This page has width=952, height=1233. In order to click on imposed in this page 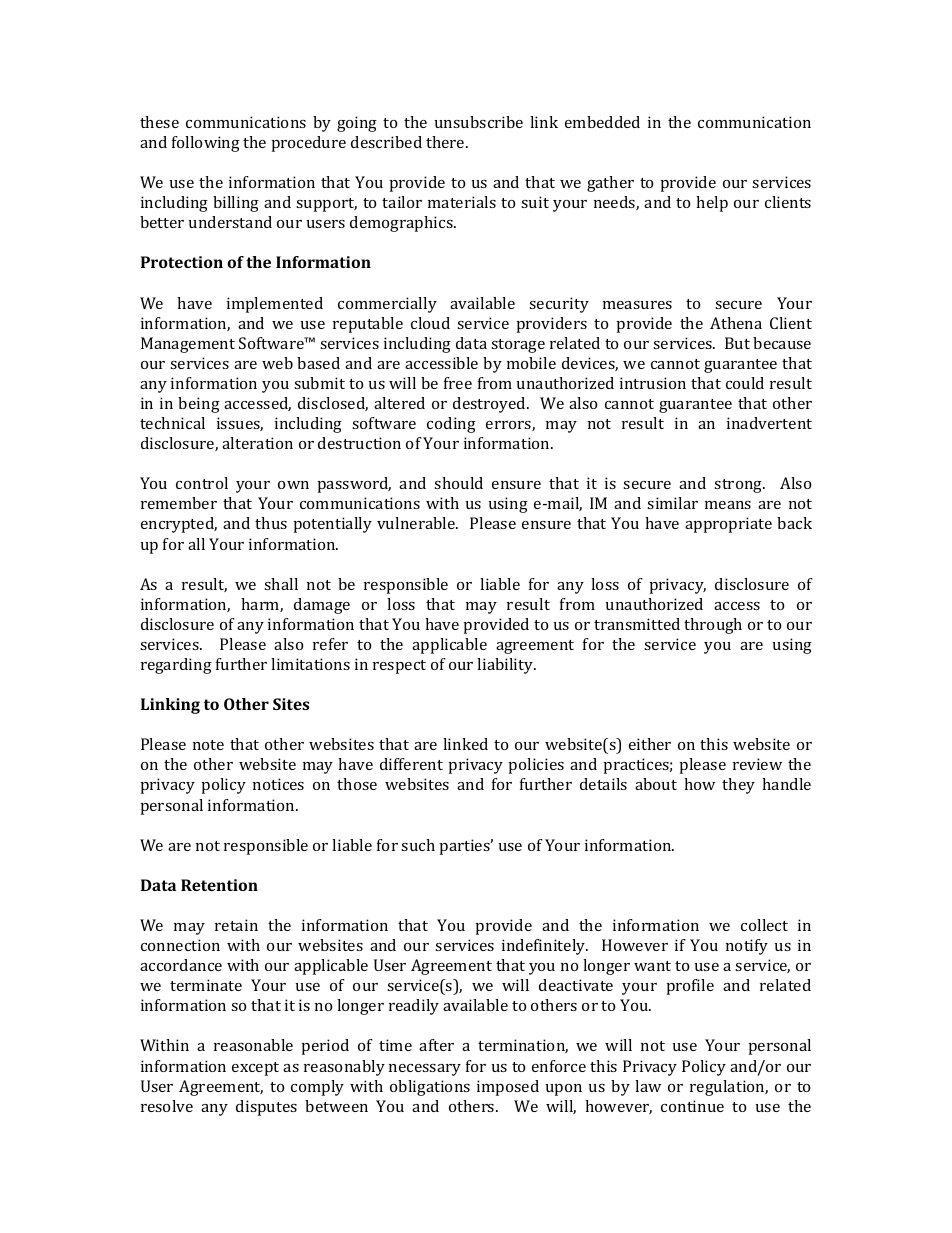, I will do `click(508, 1088)`.
